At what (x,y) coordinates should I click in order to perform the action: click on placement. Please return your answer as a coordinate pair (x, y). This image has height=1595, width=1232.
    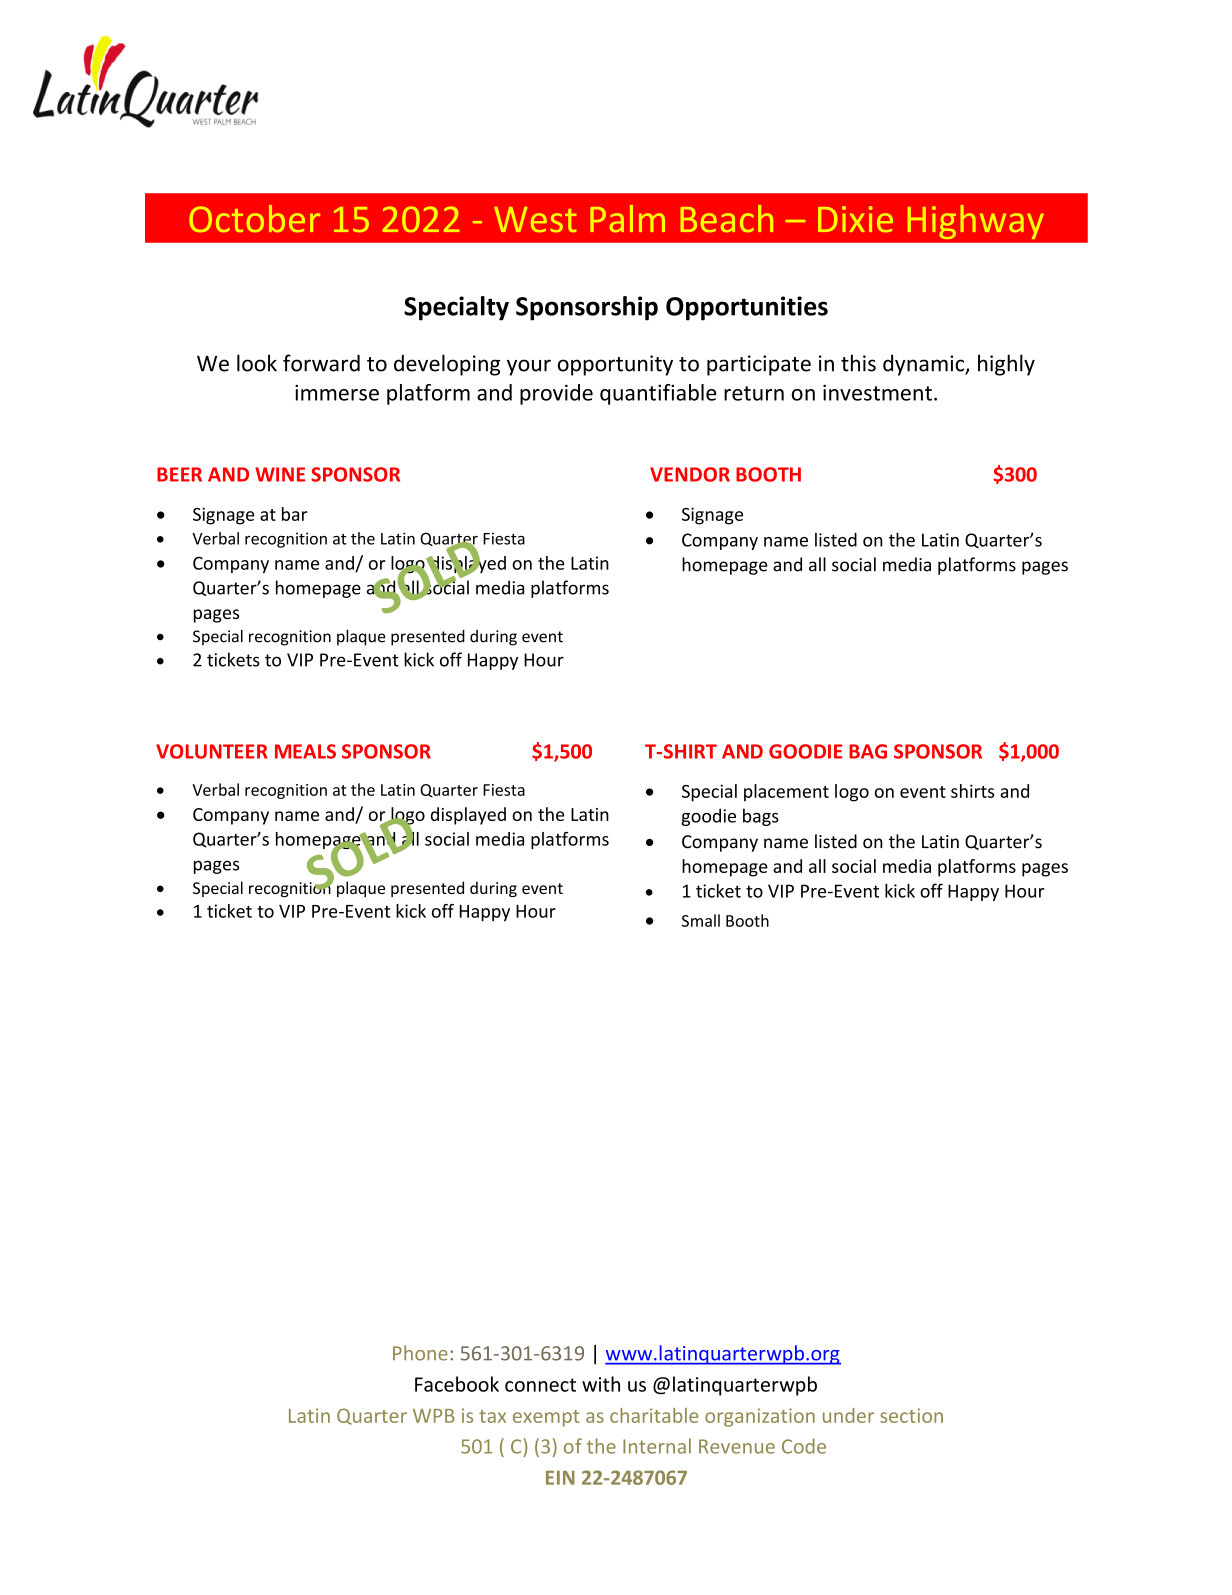
    Looking at the image, I should click on (786, 793).
